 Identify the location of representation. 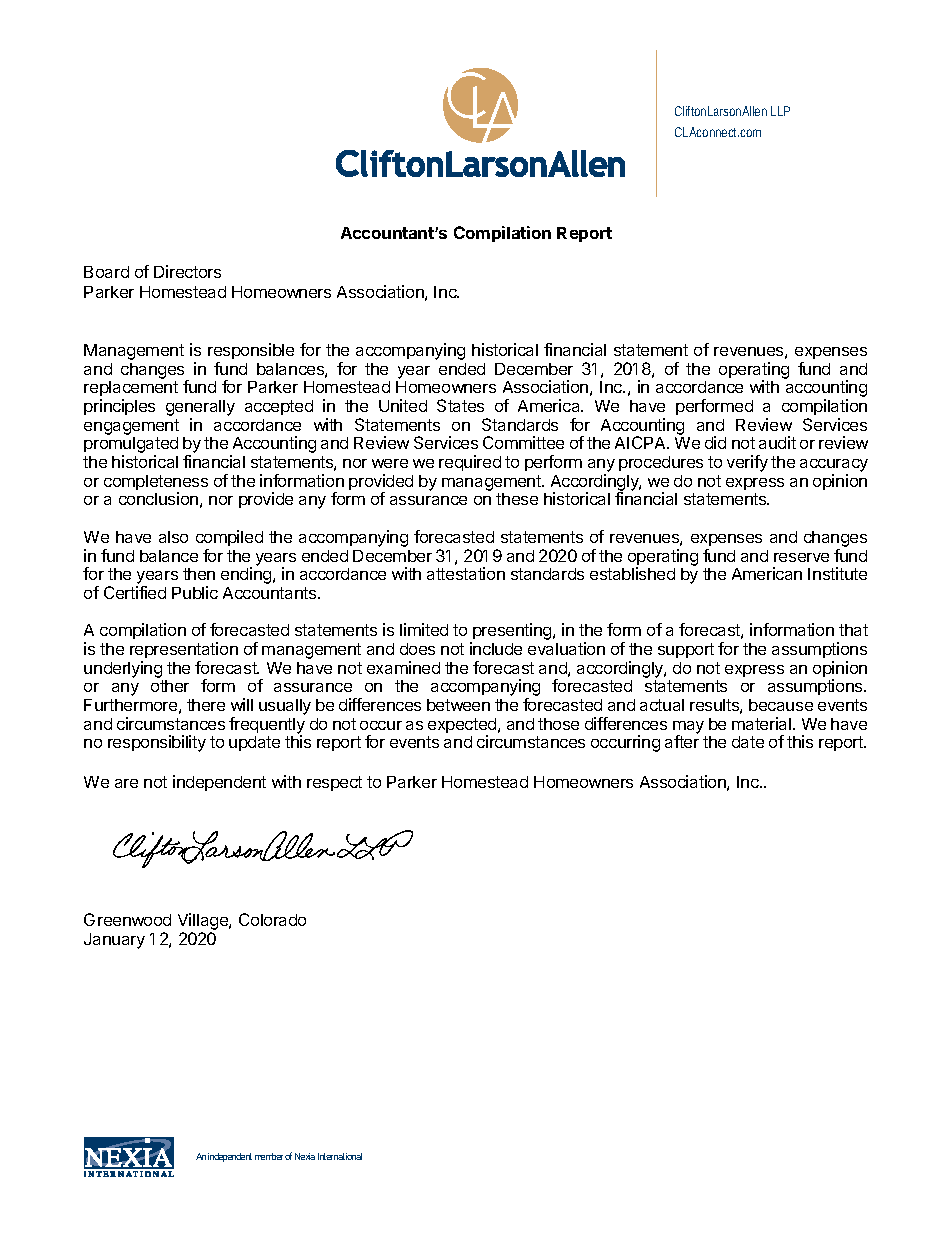
(184, 650).
